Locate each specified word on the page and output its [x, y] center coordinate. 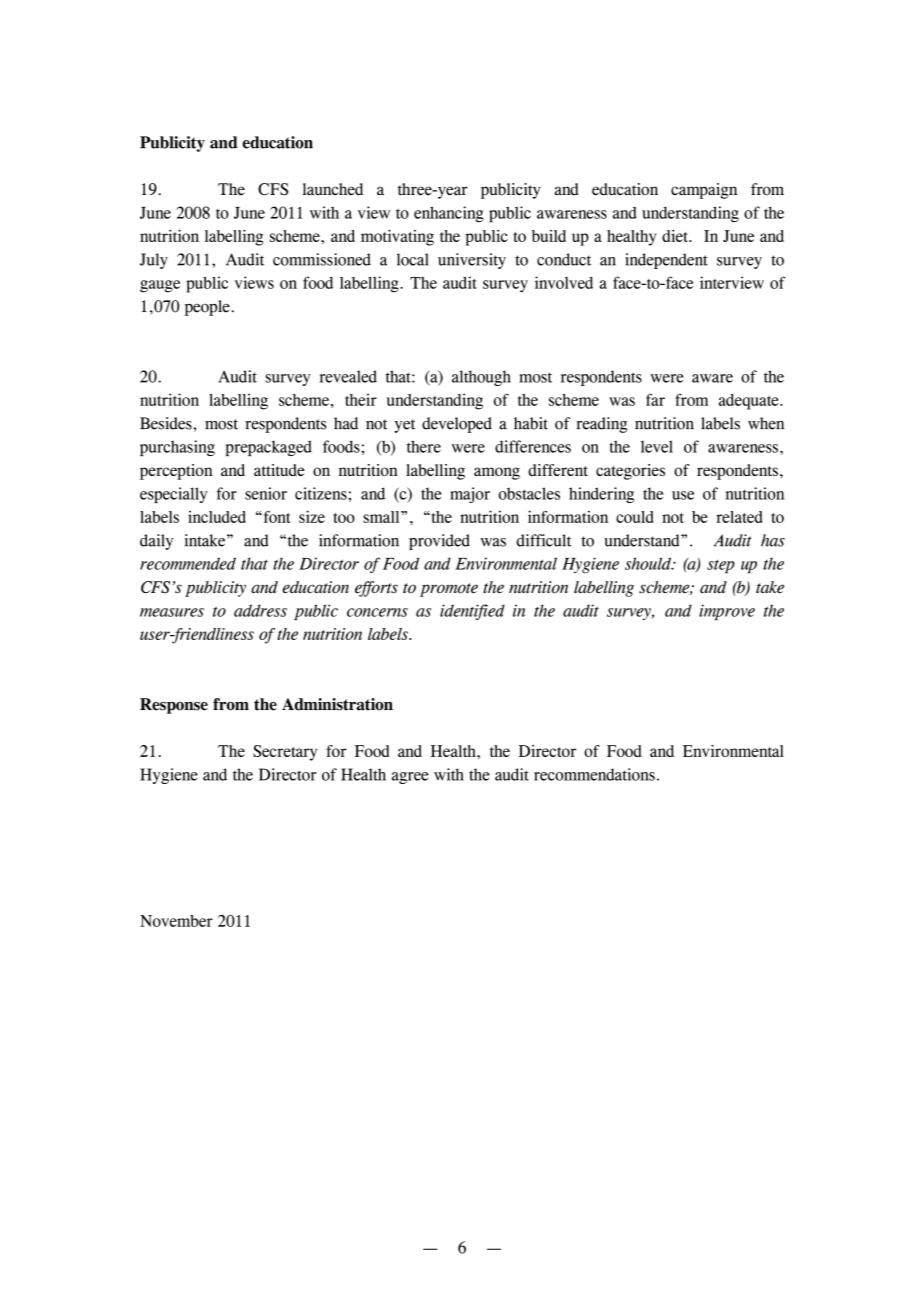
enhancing [449, 214]
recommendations [594, 774]
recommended [188, 563]
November [176, 921]
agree [410, 778]
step [721, 567]
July [154, 261]
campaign [704, 191]
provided [439, 542]
